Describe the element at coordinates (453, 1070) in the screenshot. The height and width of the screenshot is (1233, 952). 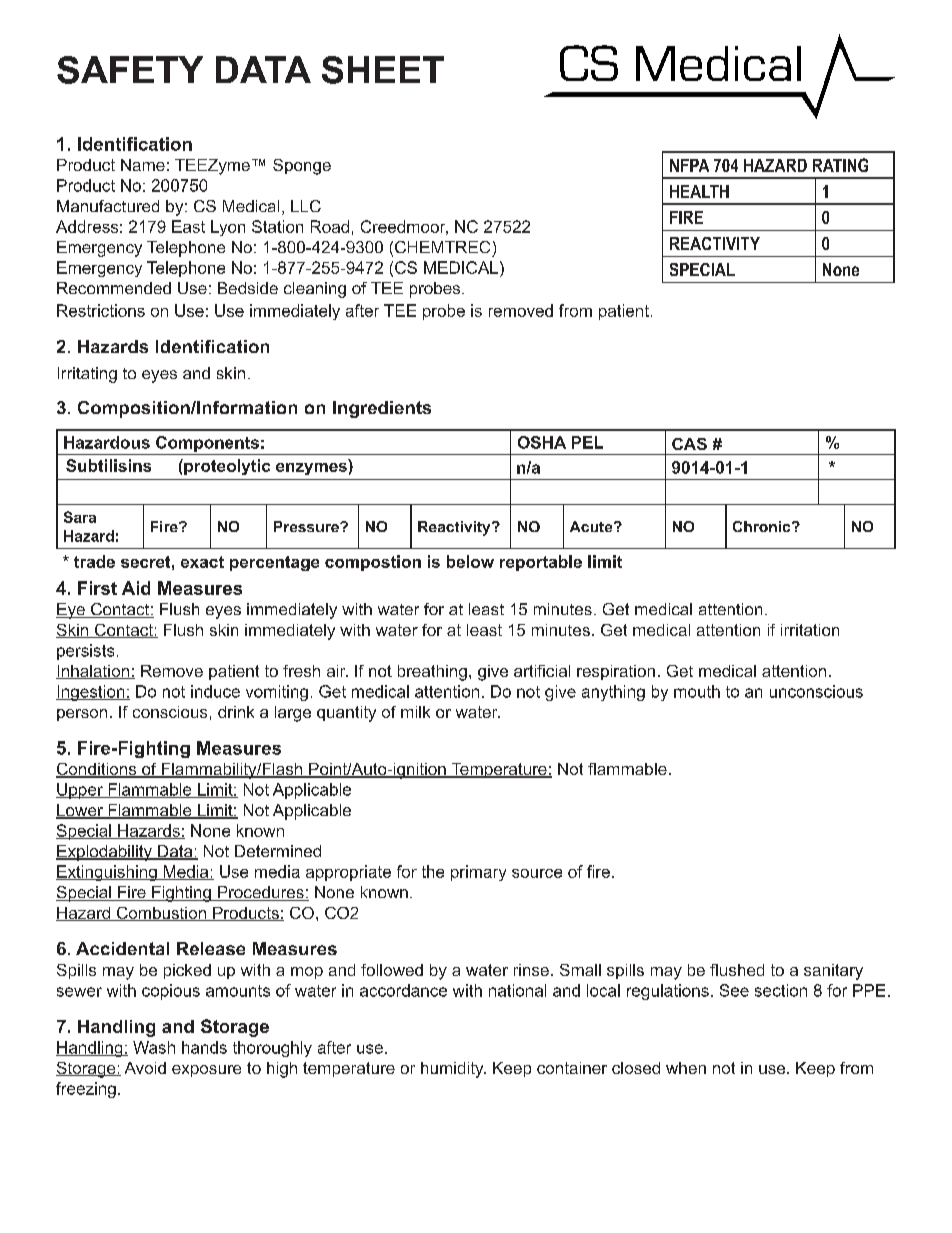
I see `humidity` at that location.
